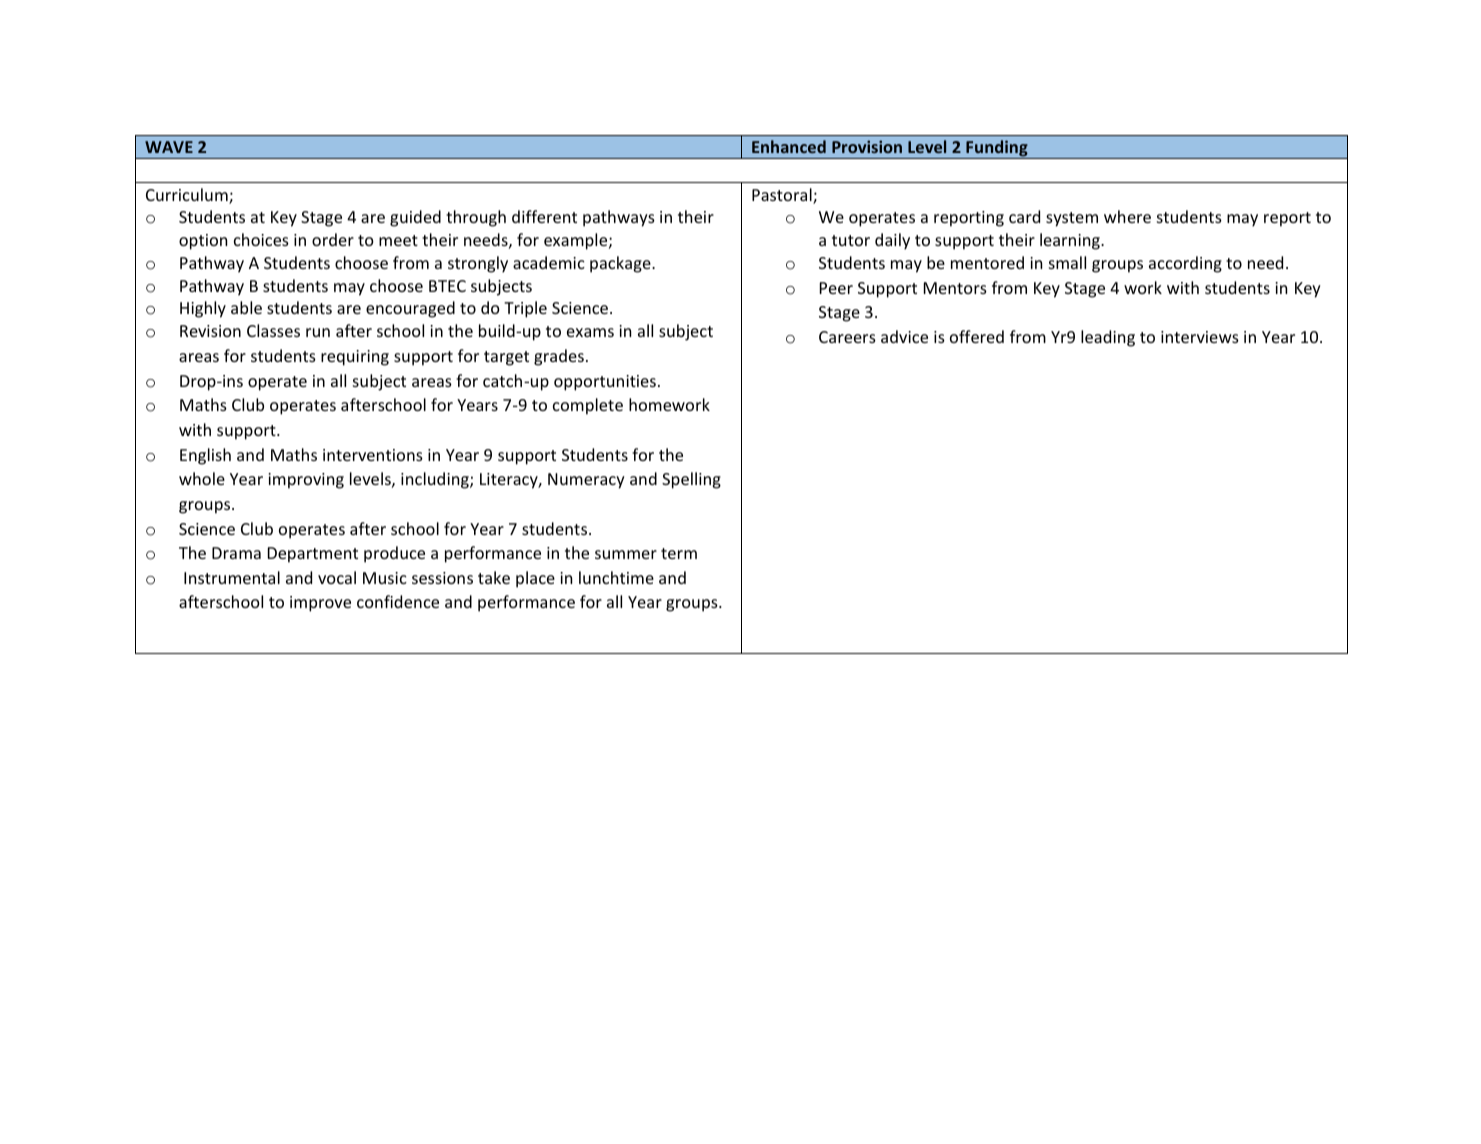 Image resolution: width=1481 pixels, height=1144 pixels. Describe the element at coordinates (355, 358) in the screenshot. I see `requiring` at that location.
